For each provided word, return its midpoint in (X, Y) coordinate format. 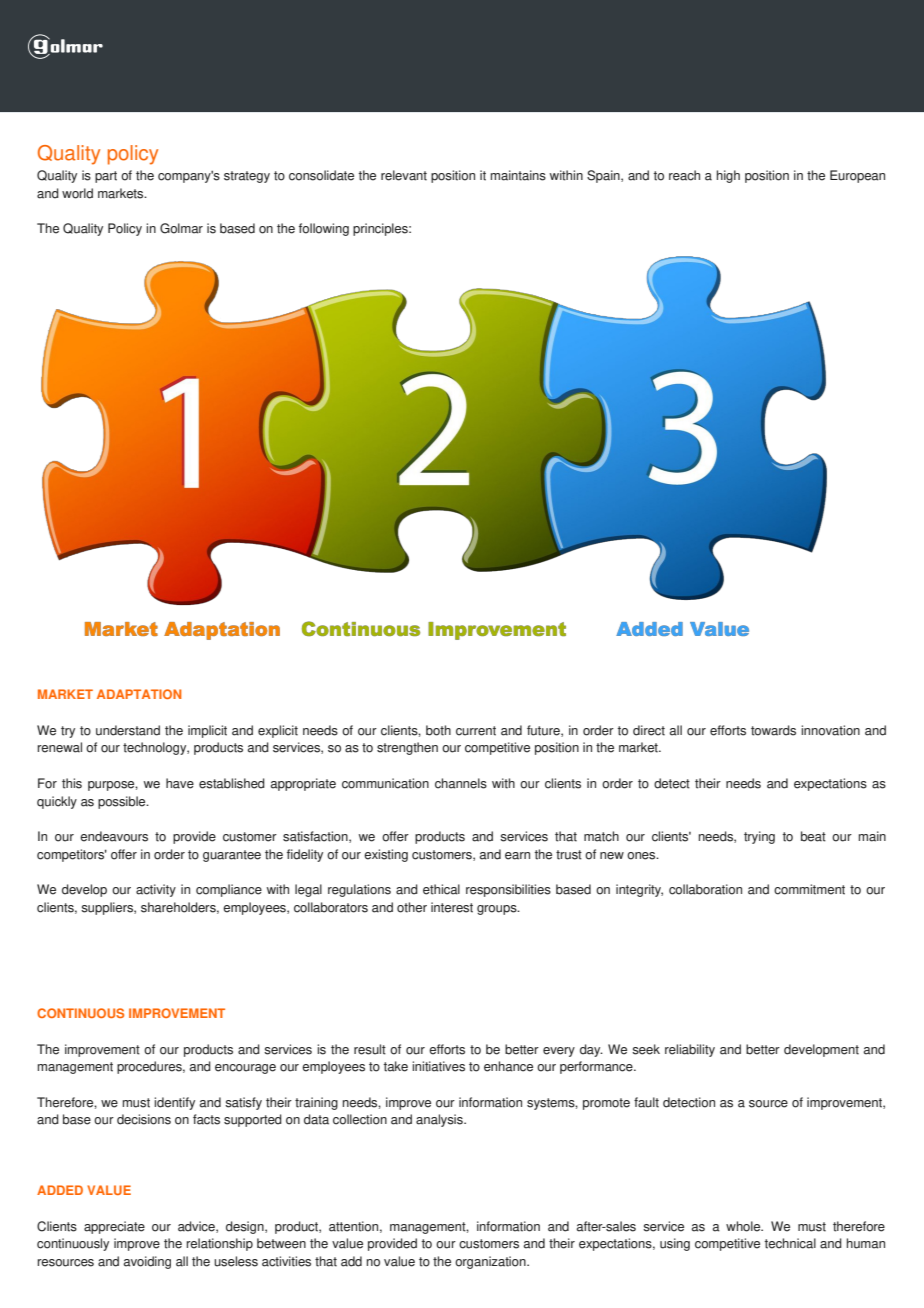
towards (773, 730)
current (476, 731)
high (728, 176)
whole (744, 1226)
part (106, 177)
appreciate (114, 1227)
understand (128, 730)
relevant (404, 175)
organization (491, 1262)
